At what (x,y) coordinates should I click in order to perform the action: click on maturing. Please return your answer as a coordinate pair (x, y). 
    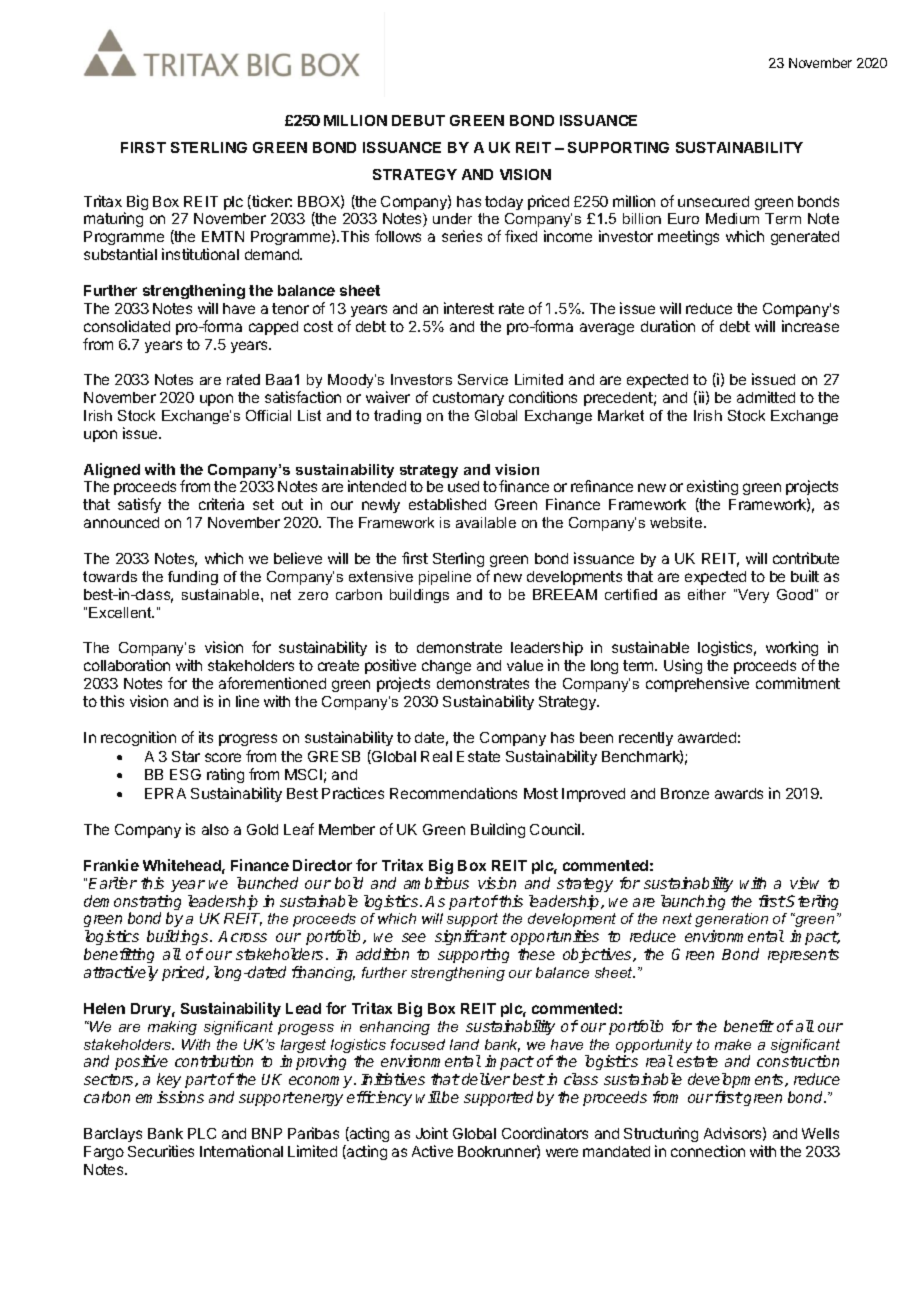
    Looking at the image, I should click on (113, 219).
